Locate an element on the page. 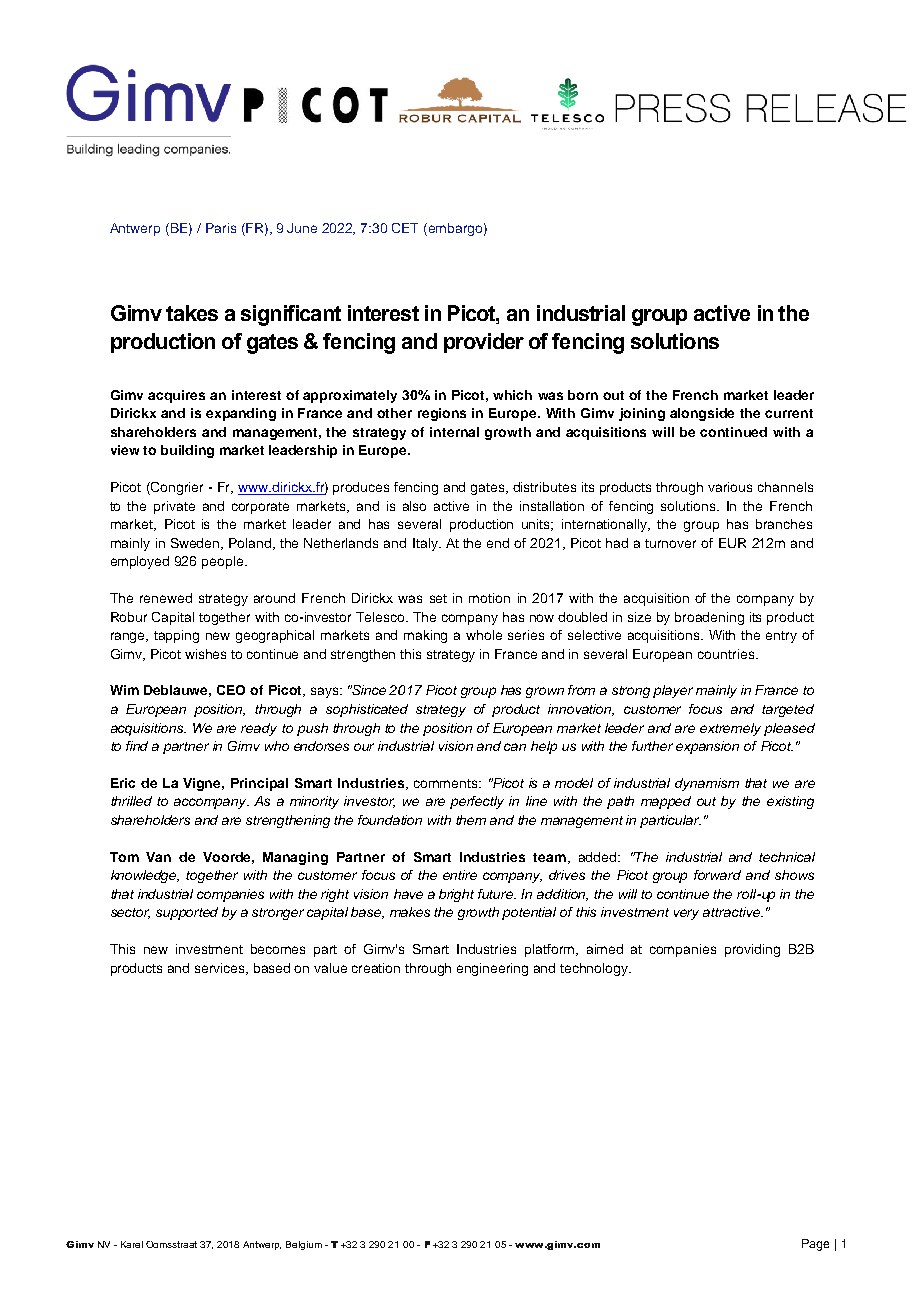 This image has height=1308, width=924. alongside is located at coordinates (702, 414).
